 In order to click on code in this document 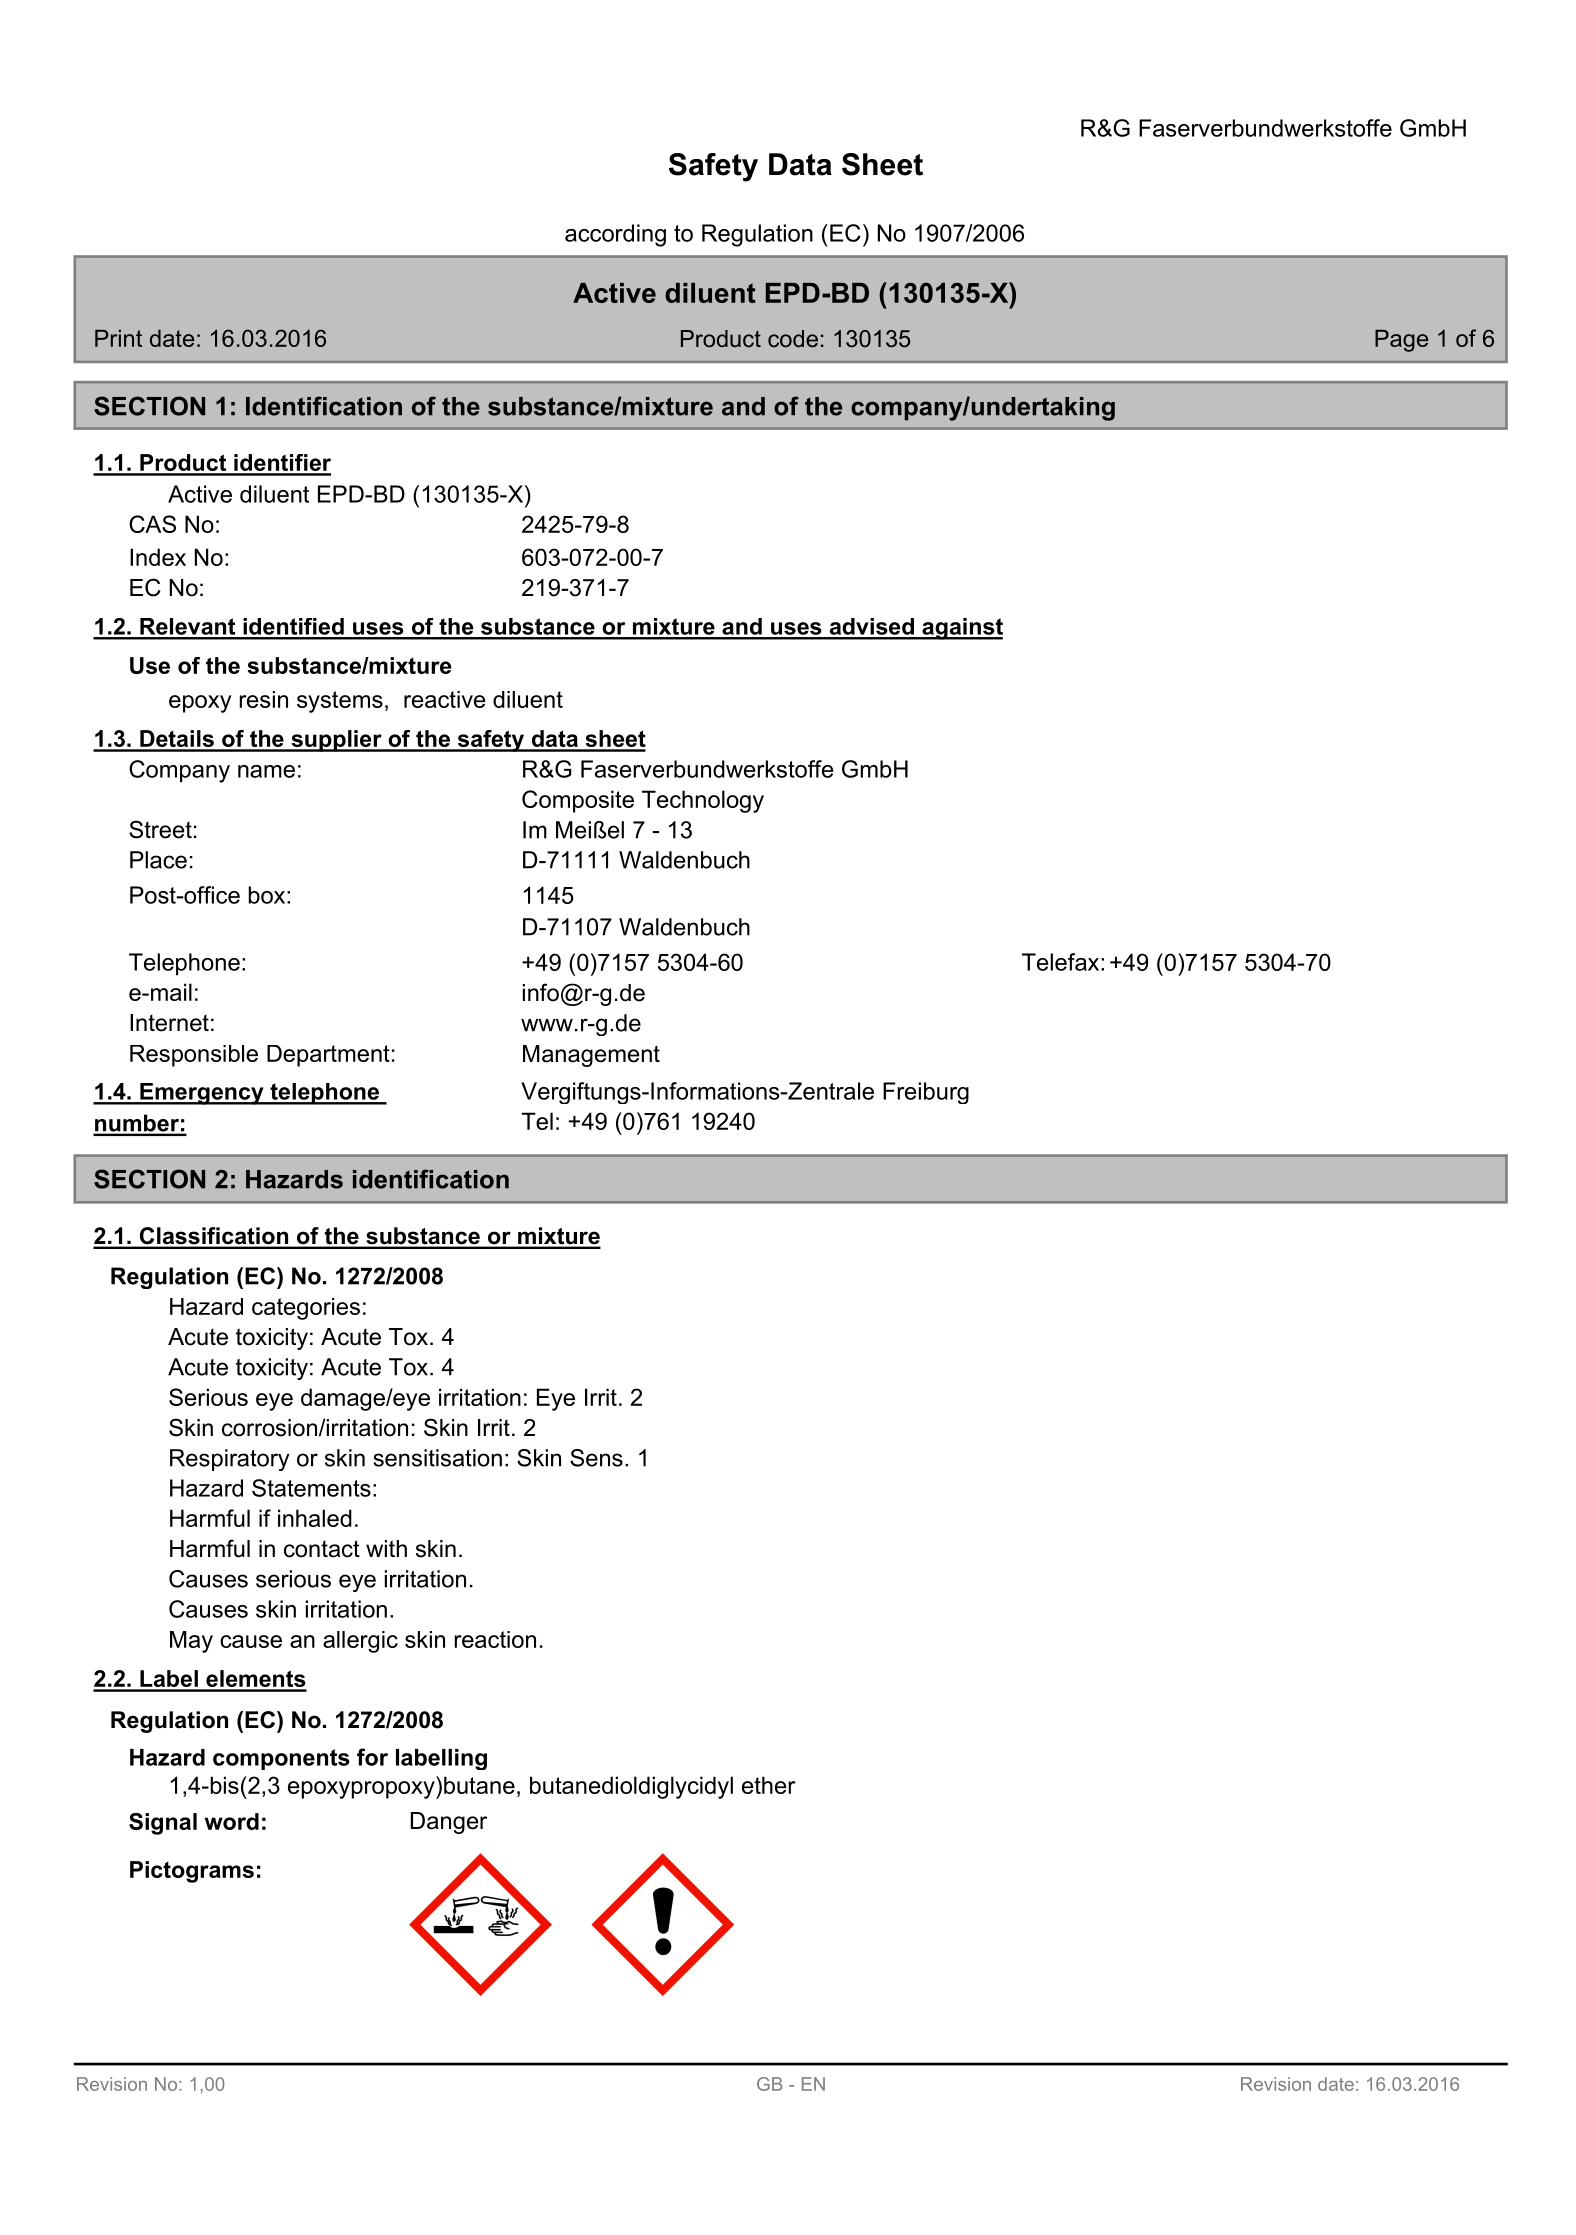, I will do `click(793, 339)`.
